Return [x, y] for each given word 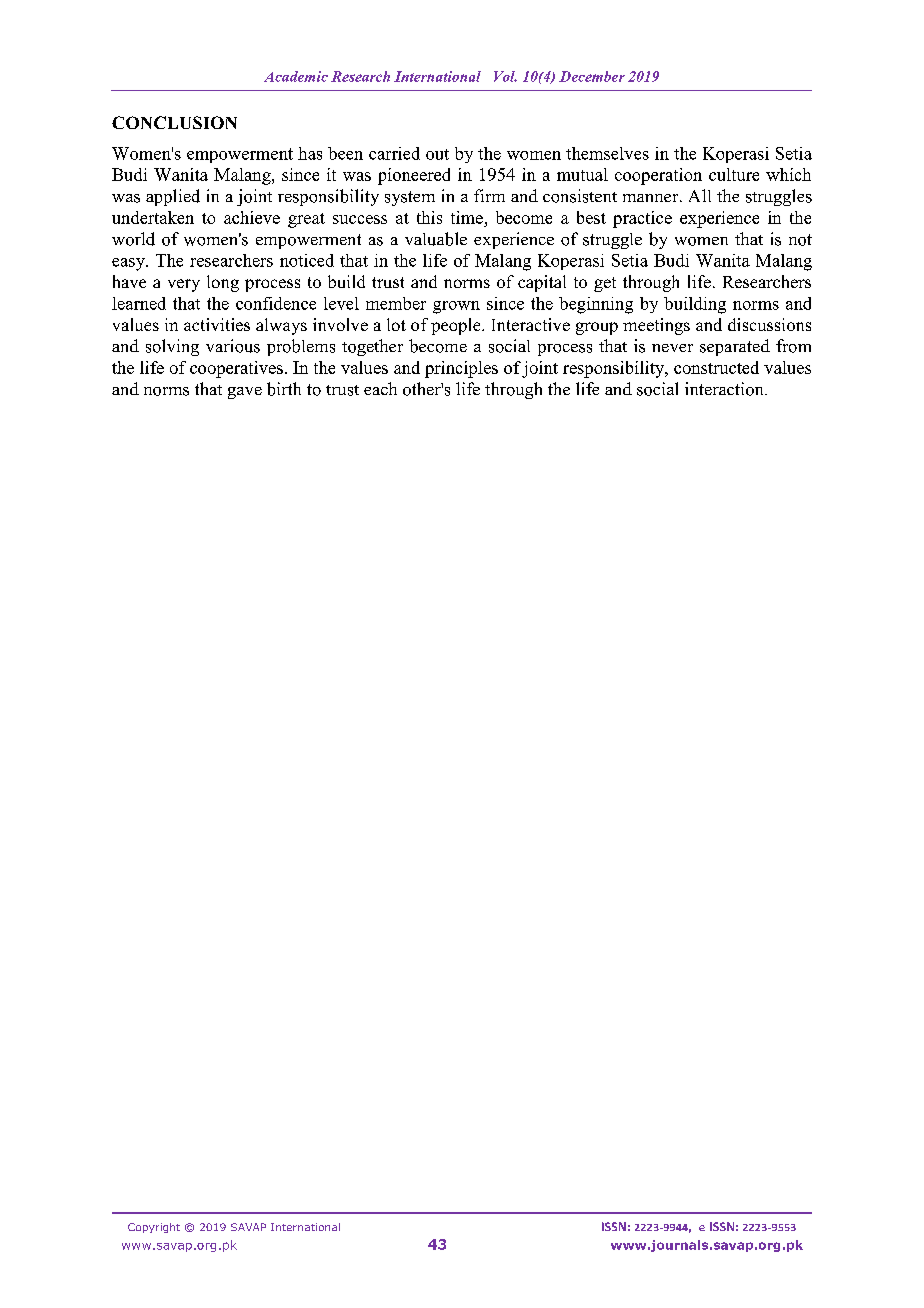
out [437, 154]
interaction [725, 389]
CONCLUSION [174, 122]
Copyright [154, 1228]
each [380, 388]
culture [734, 174]
